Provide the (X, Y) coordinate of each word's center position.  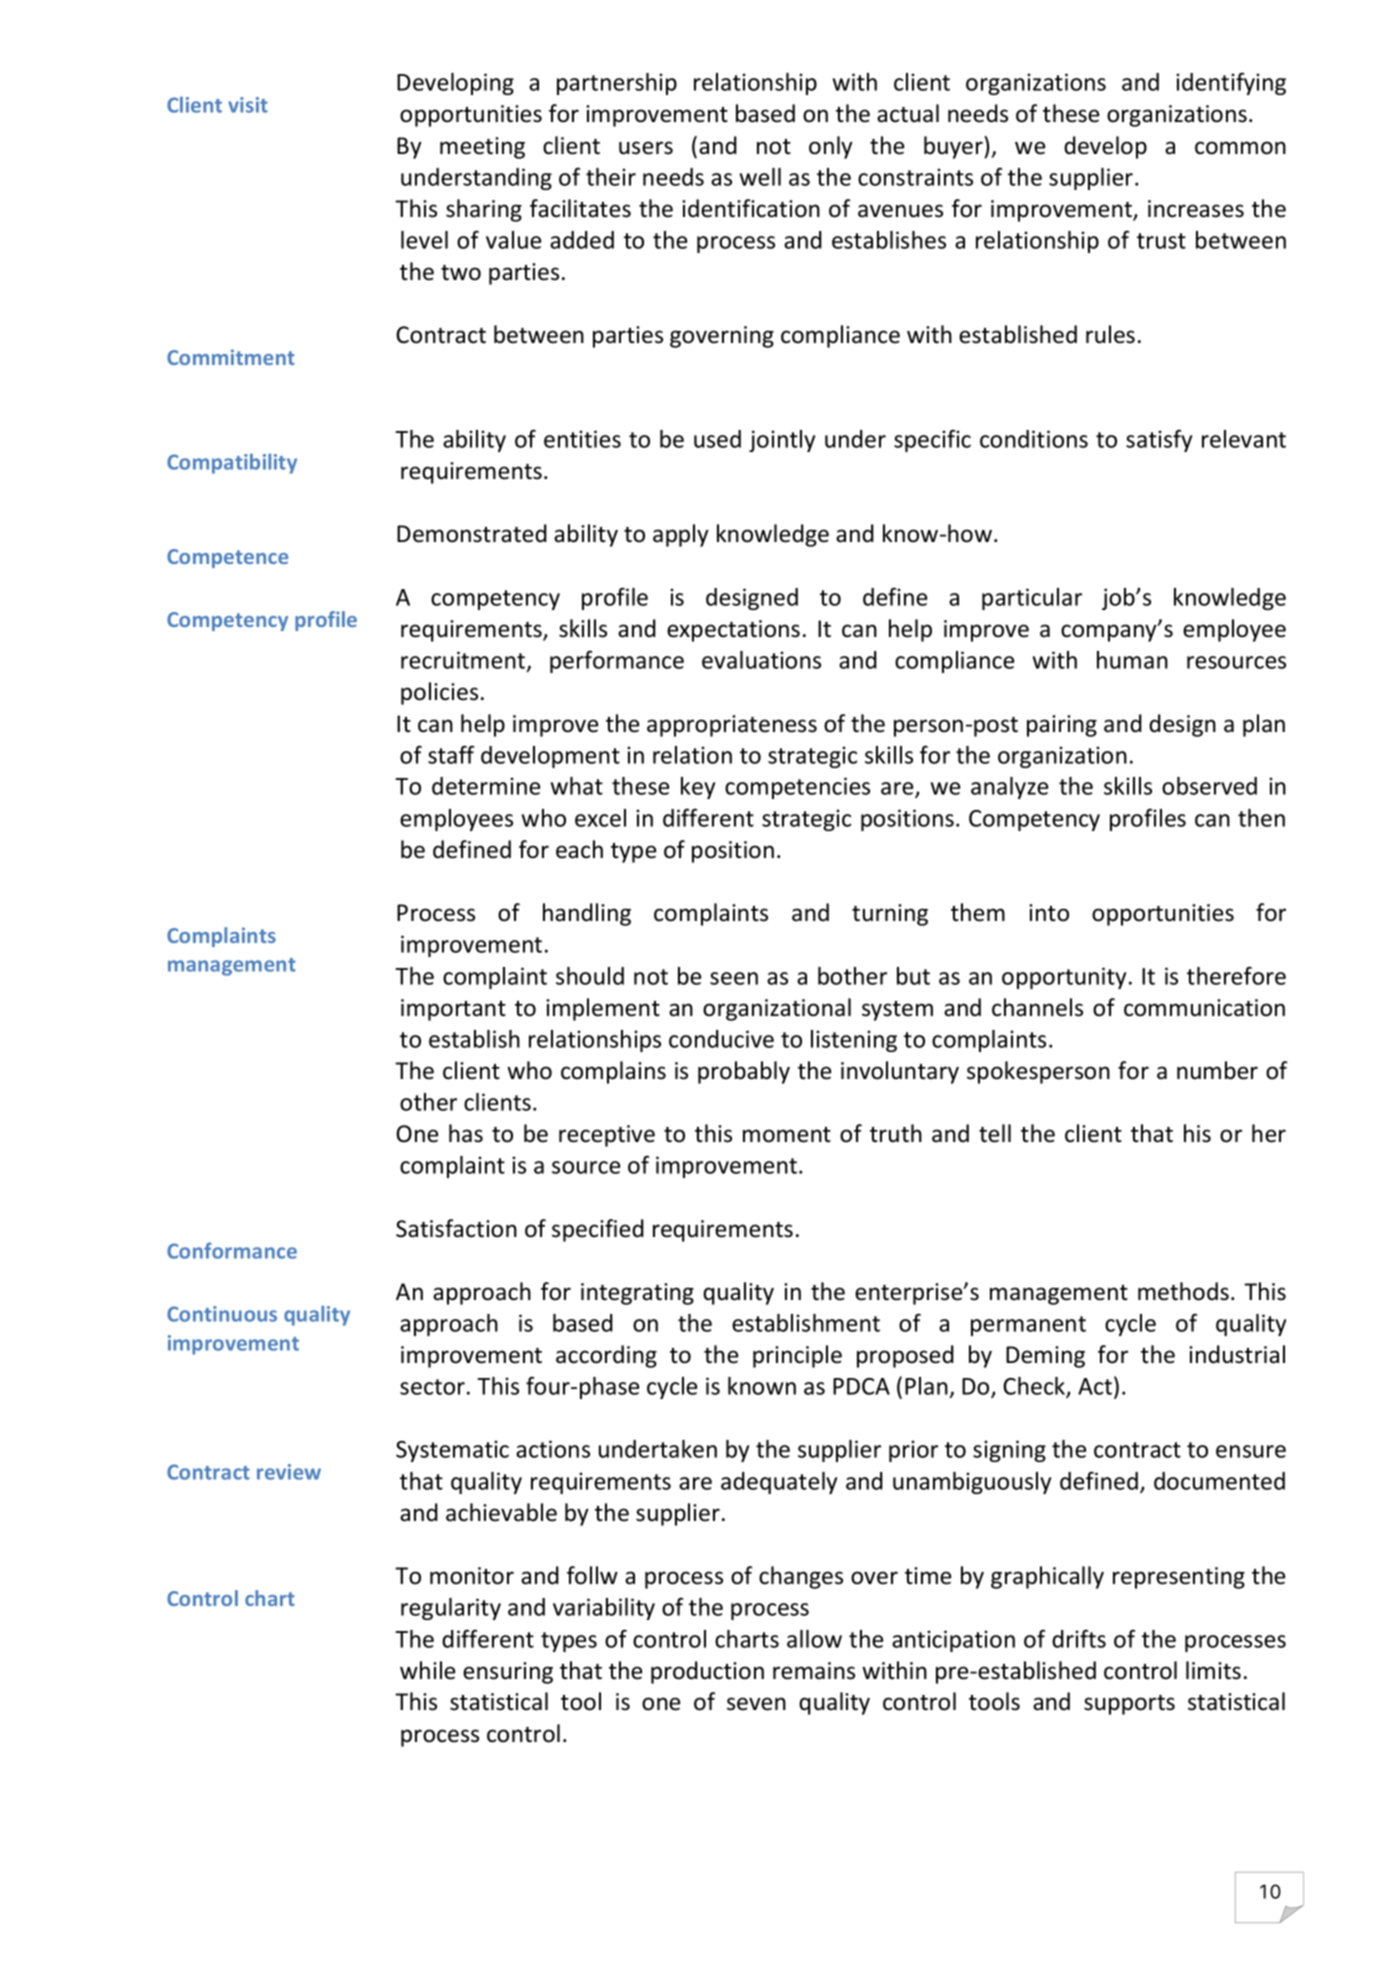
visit (248, 105)
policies (439, 693)
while (427, 1670)
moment (787, 1135)
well (760, 177)
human (1132, 660)
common (1240, 148)
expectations (733, 631)
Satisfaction (456, 1228)
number (1217, 1070)
